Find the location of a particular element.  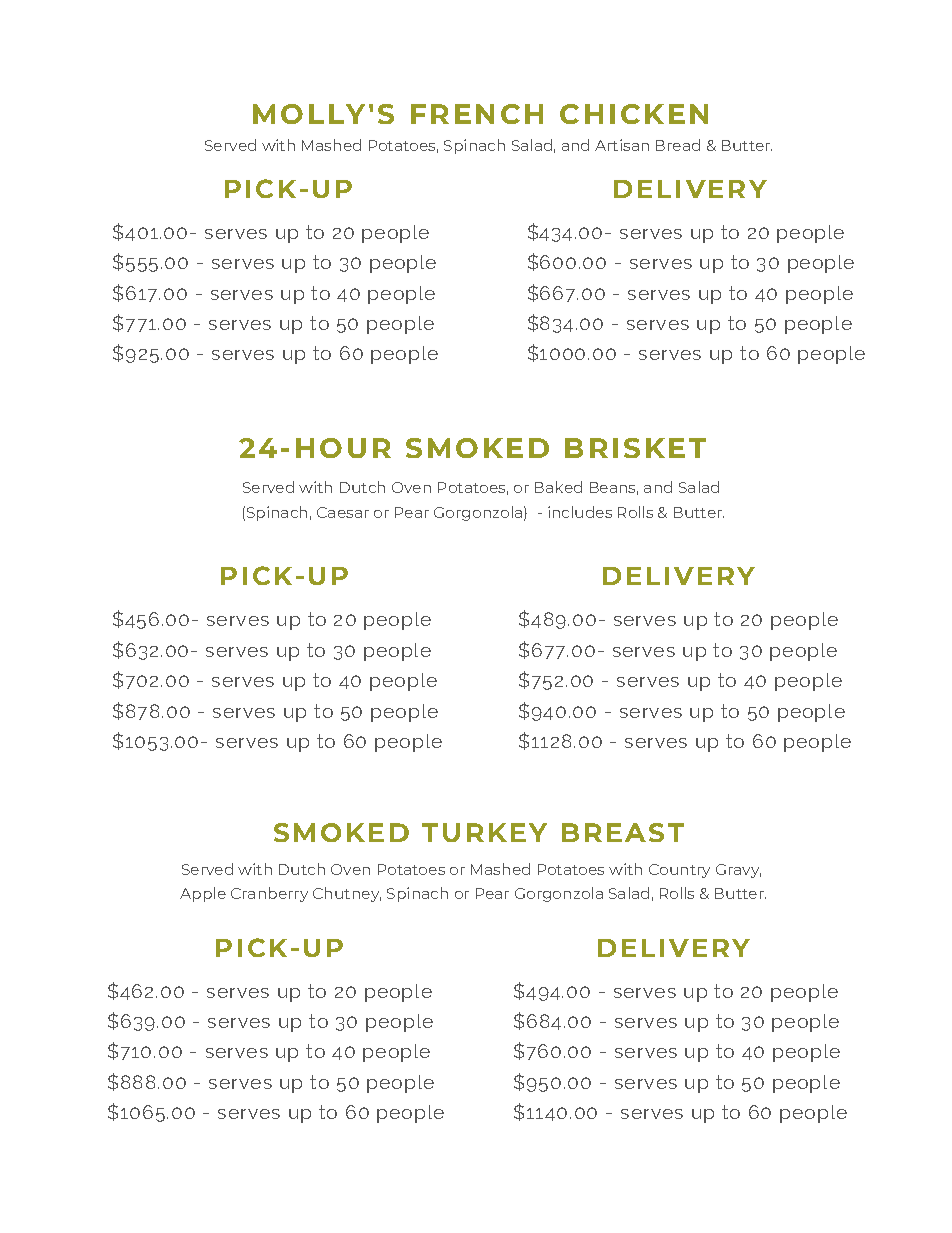

Apple is located at coordinates (203, 894).
